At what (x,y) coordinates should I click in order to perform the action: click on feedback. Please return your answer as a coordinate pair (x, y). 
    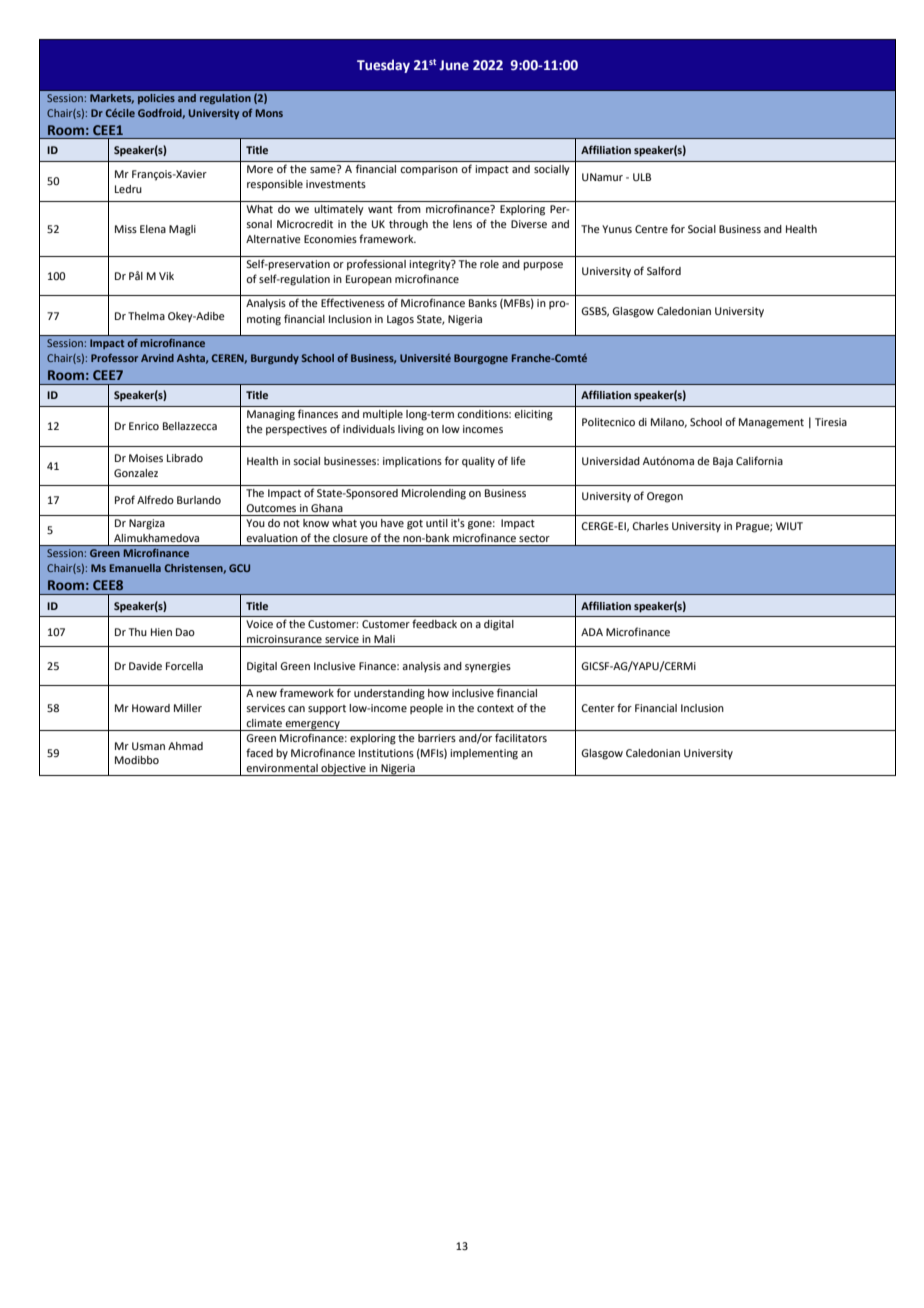
    Looking at the image, I should click on (434, 623).
